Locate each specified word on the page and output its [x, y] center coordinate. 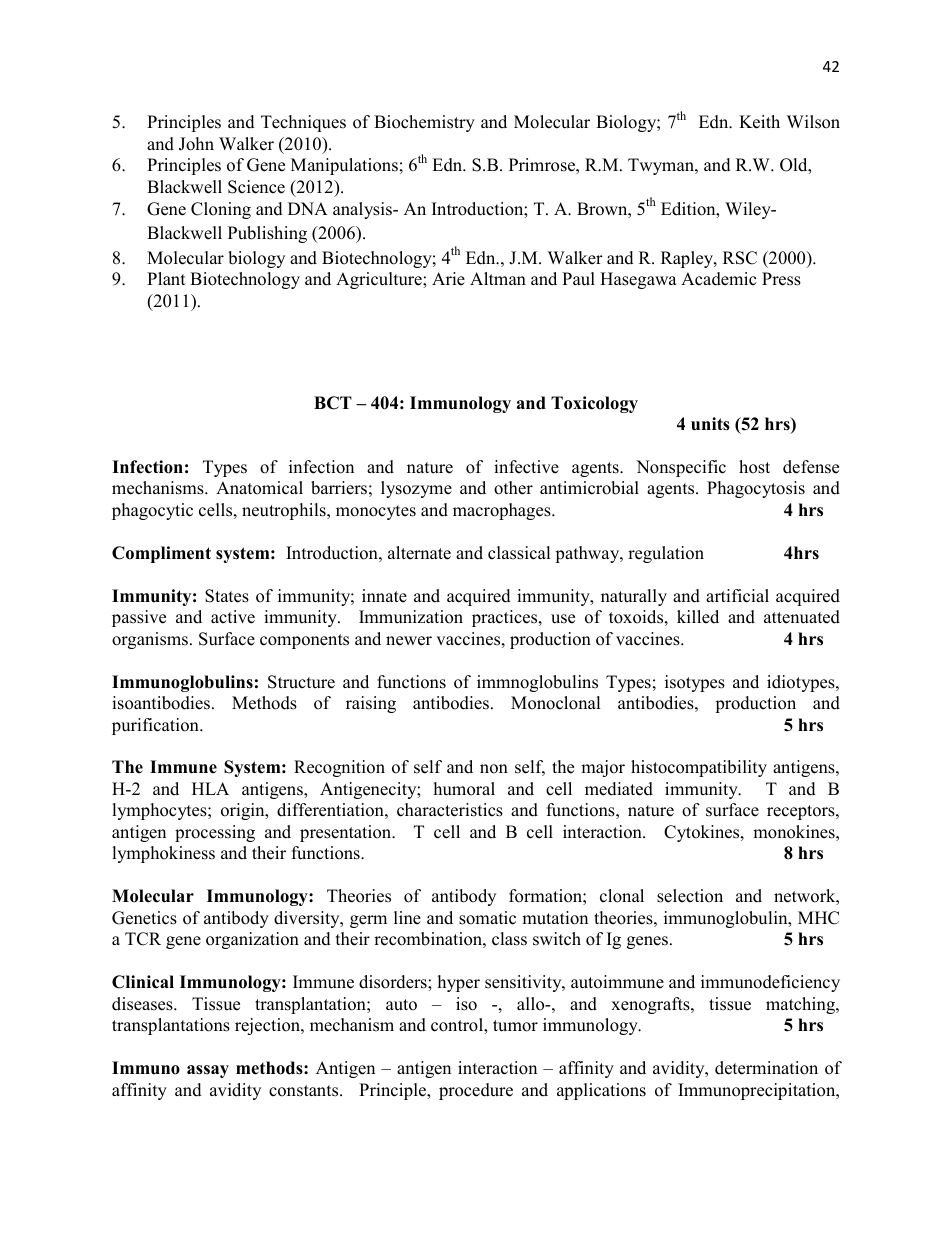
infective [526, 467]
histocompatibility [699, 768]
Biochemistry [424, 123]
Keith [759, 122]
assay [208, 1071]
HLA [210, 788]
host [754, 467]
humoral [464, 789]
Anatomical [259, 488]
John [196, 144]
